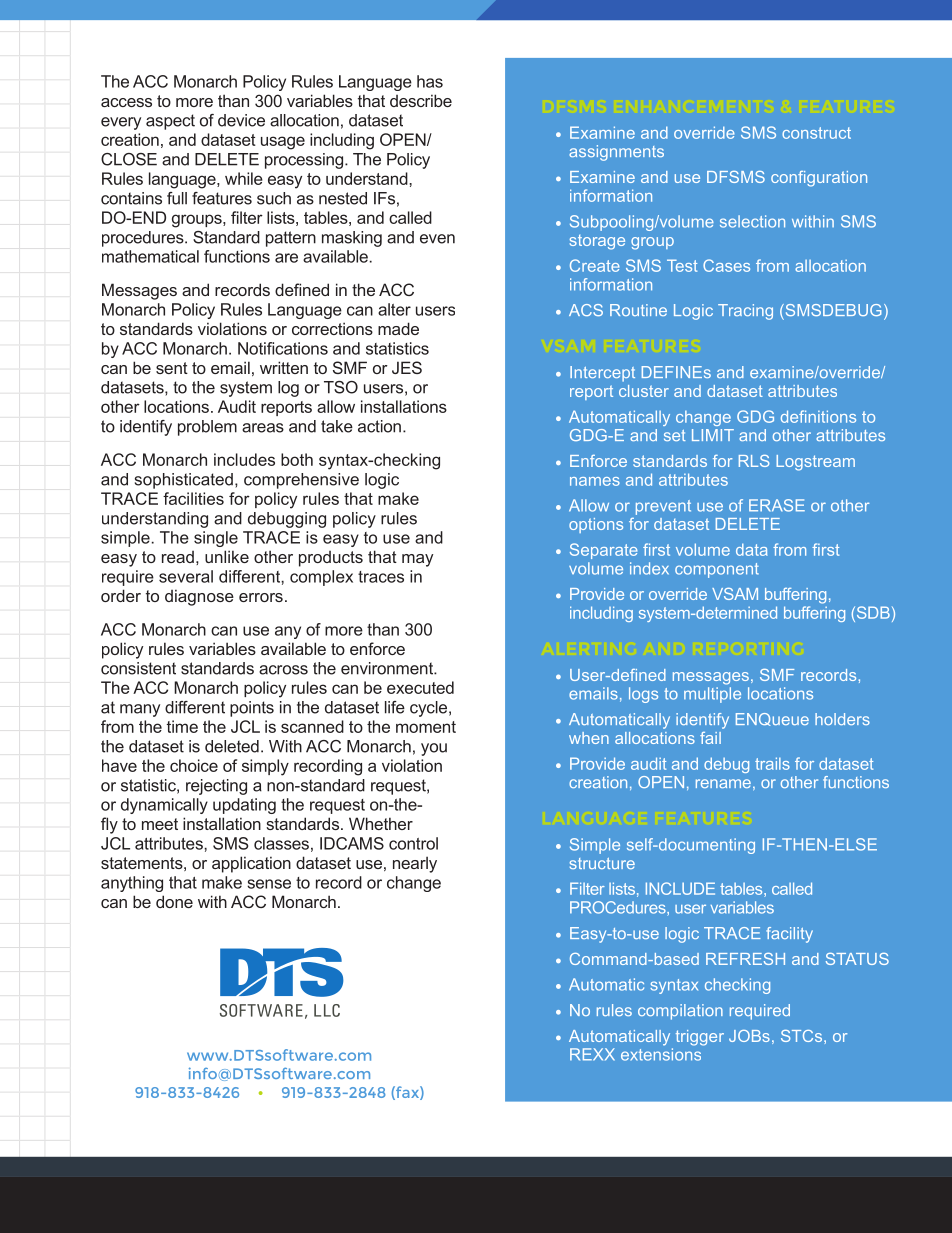 This document has width=952, height=1233. What do you see at coordinates (717, 570) in the document?
I see `component` at bounding box center [717, 570].
